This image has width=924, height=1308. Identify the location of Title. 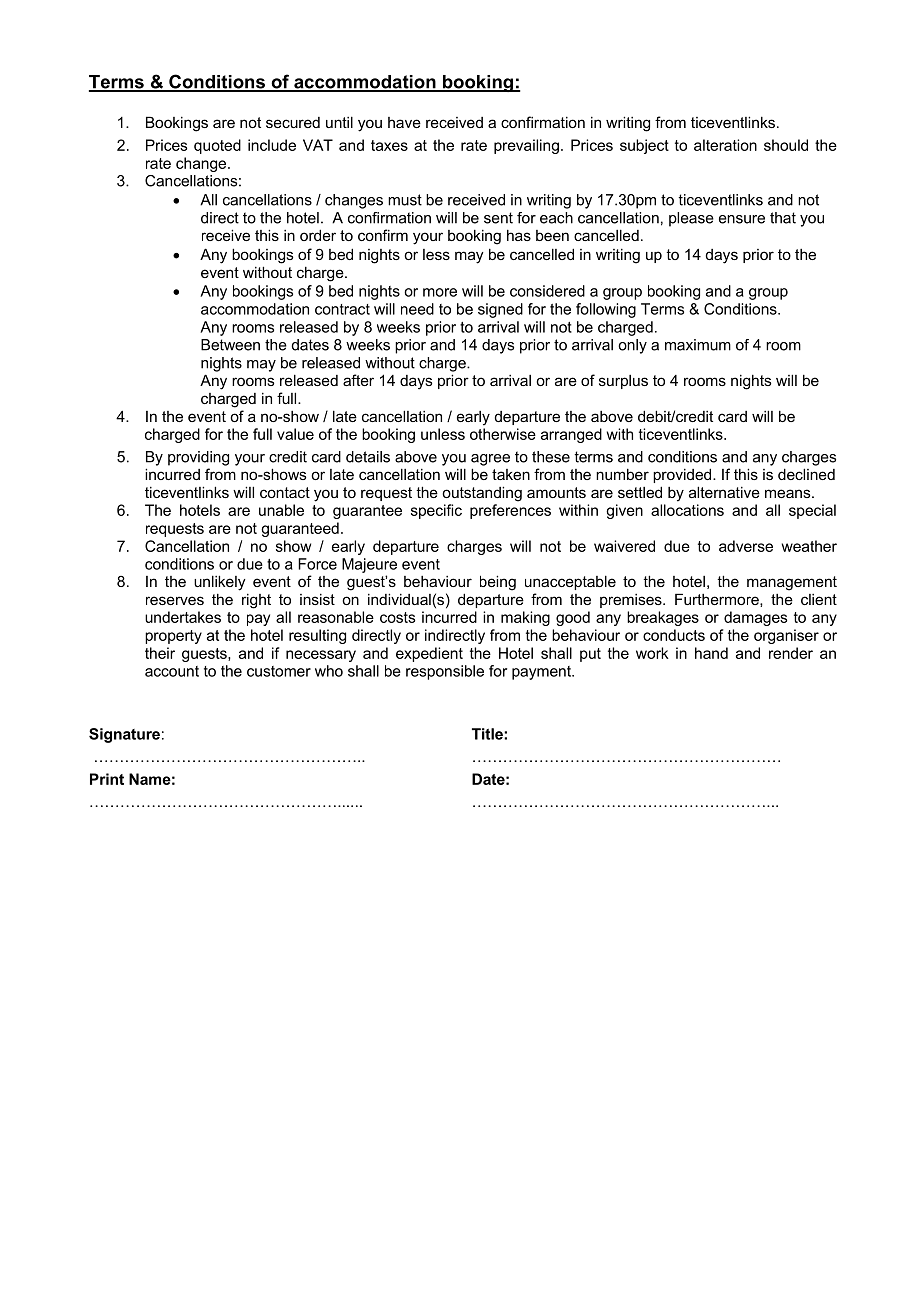
(488, 734).
